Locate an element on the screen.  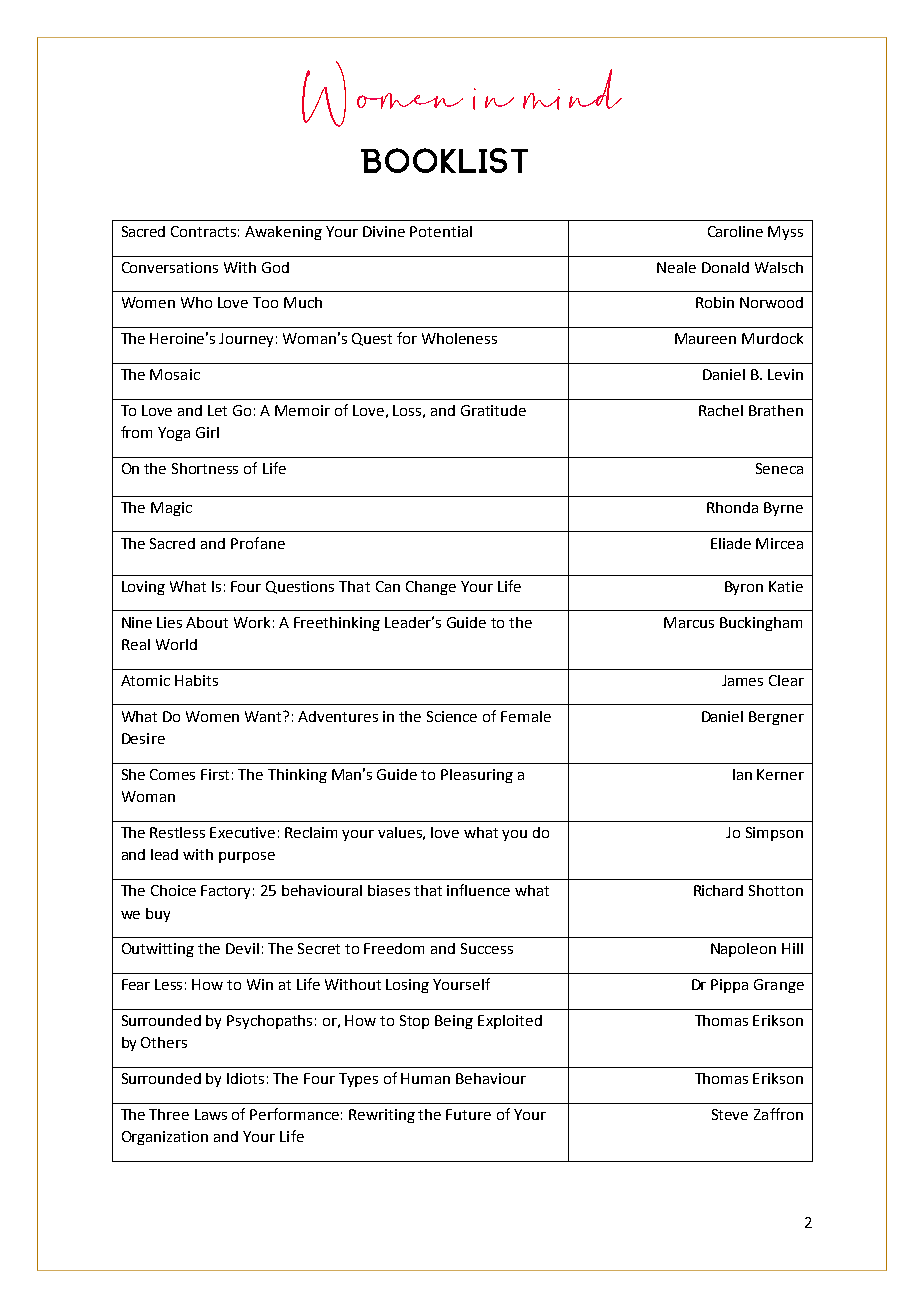
Laws is located at coordinates (211, 1114).
